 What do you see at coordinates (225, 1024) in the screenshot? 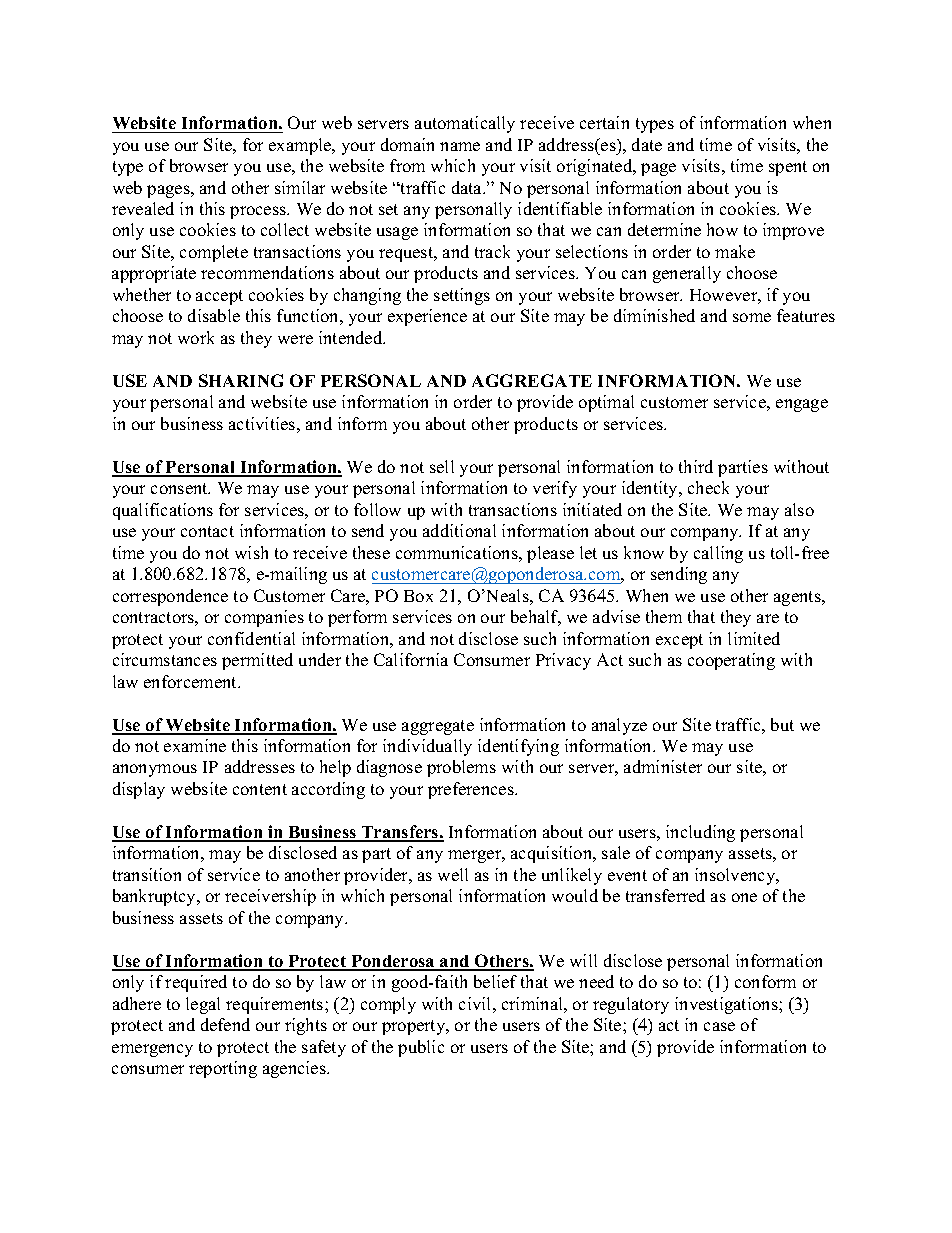
I see `defend` at bounding box center [225, 1024].
